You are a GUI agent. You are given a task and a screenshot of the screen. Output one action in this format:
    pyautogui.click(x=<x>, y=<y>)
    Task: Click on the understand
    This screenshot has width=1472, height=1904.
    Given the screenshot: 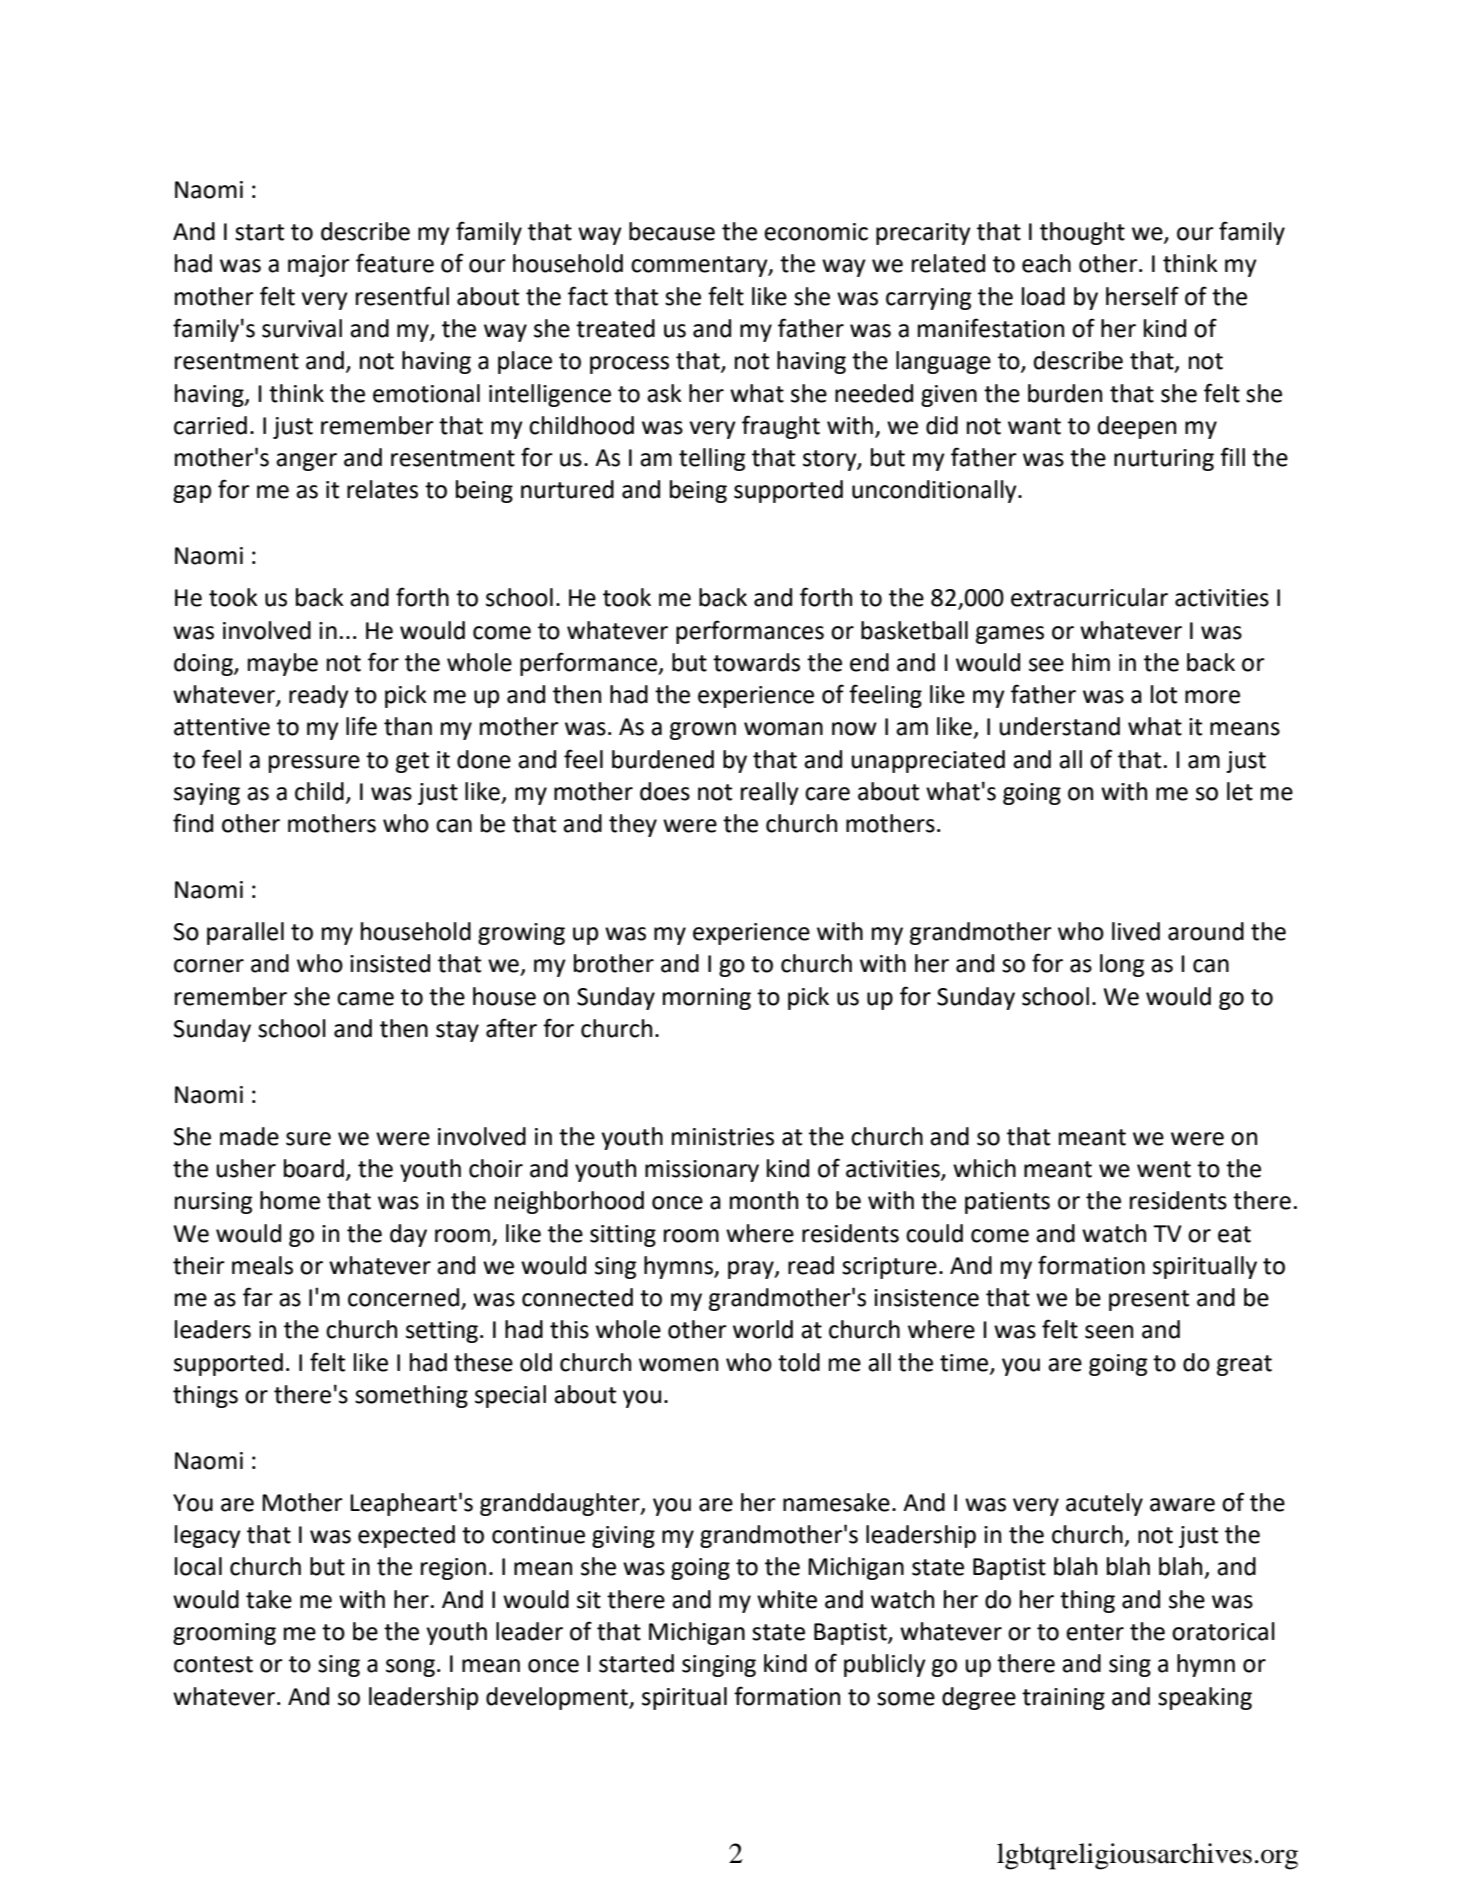 What is the action you would take?
    pyautogui.click(x=1059, y=726)
